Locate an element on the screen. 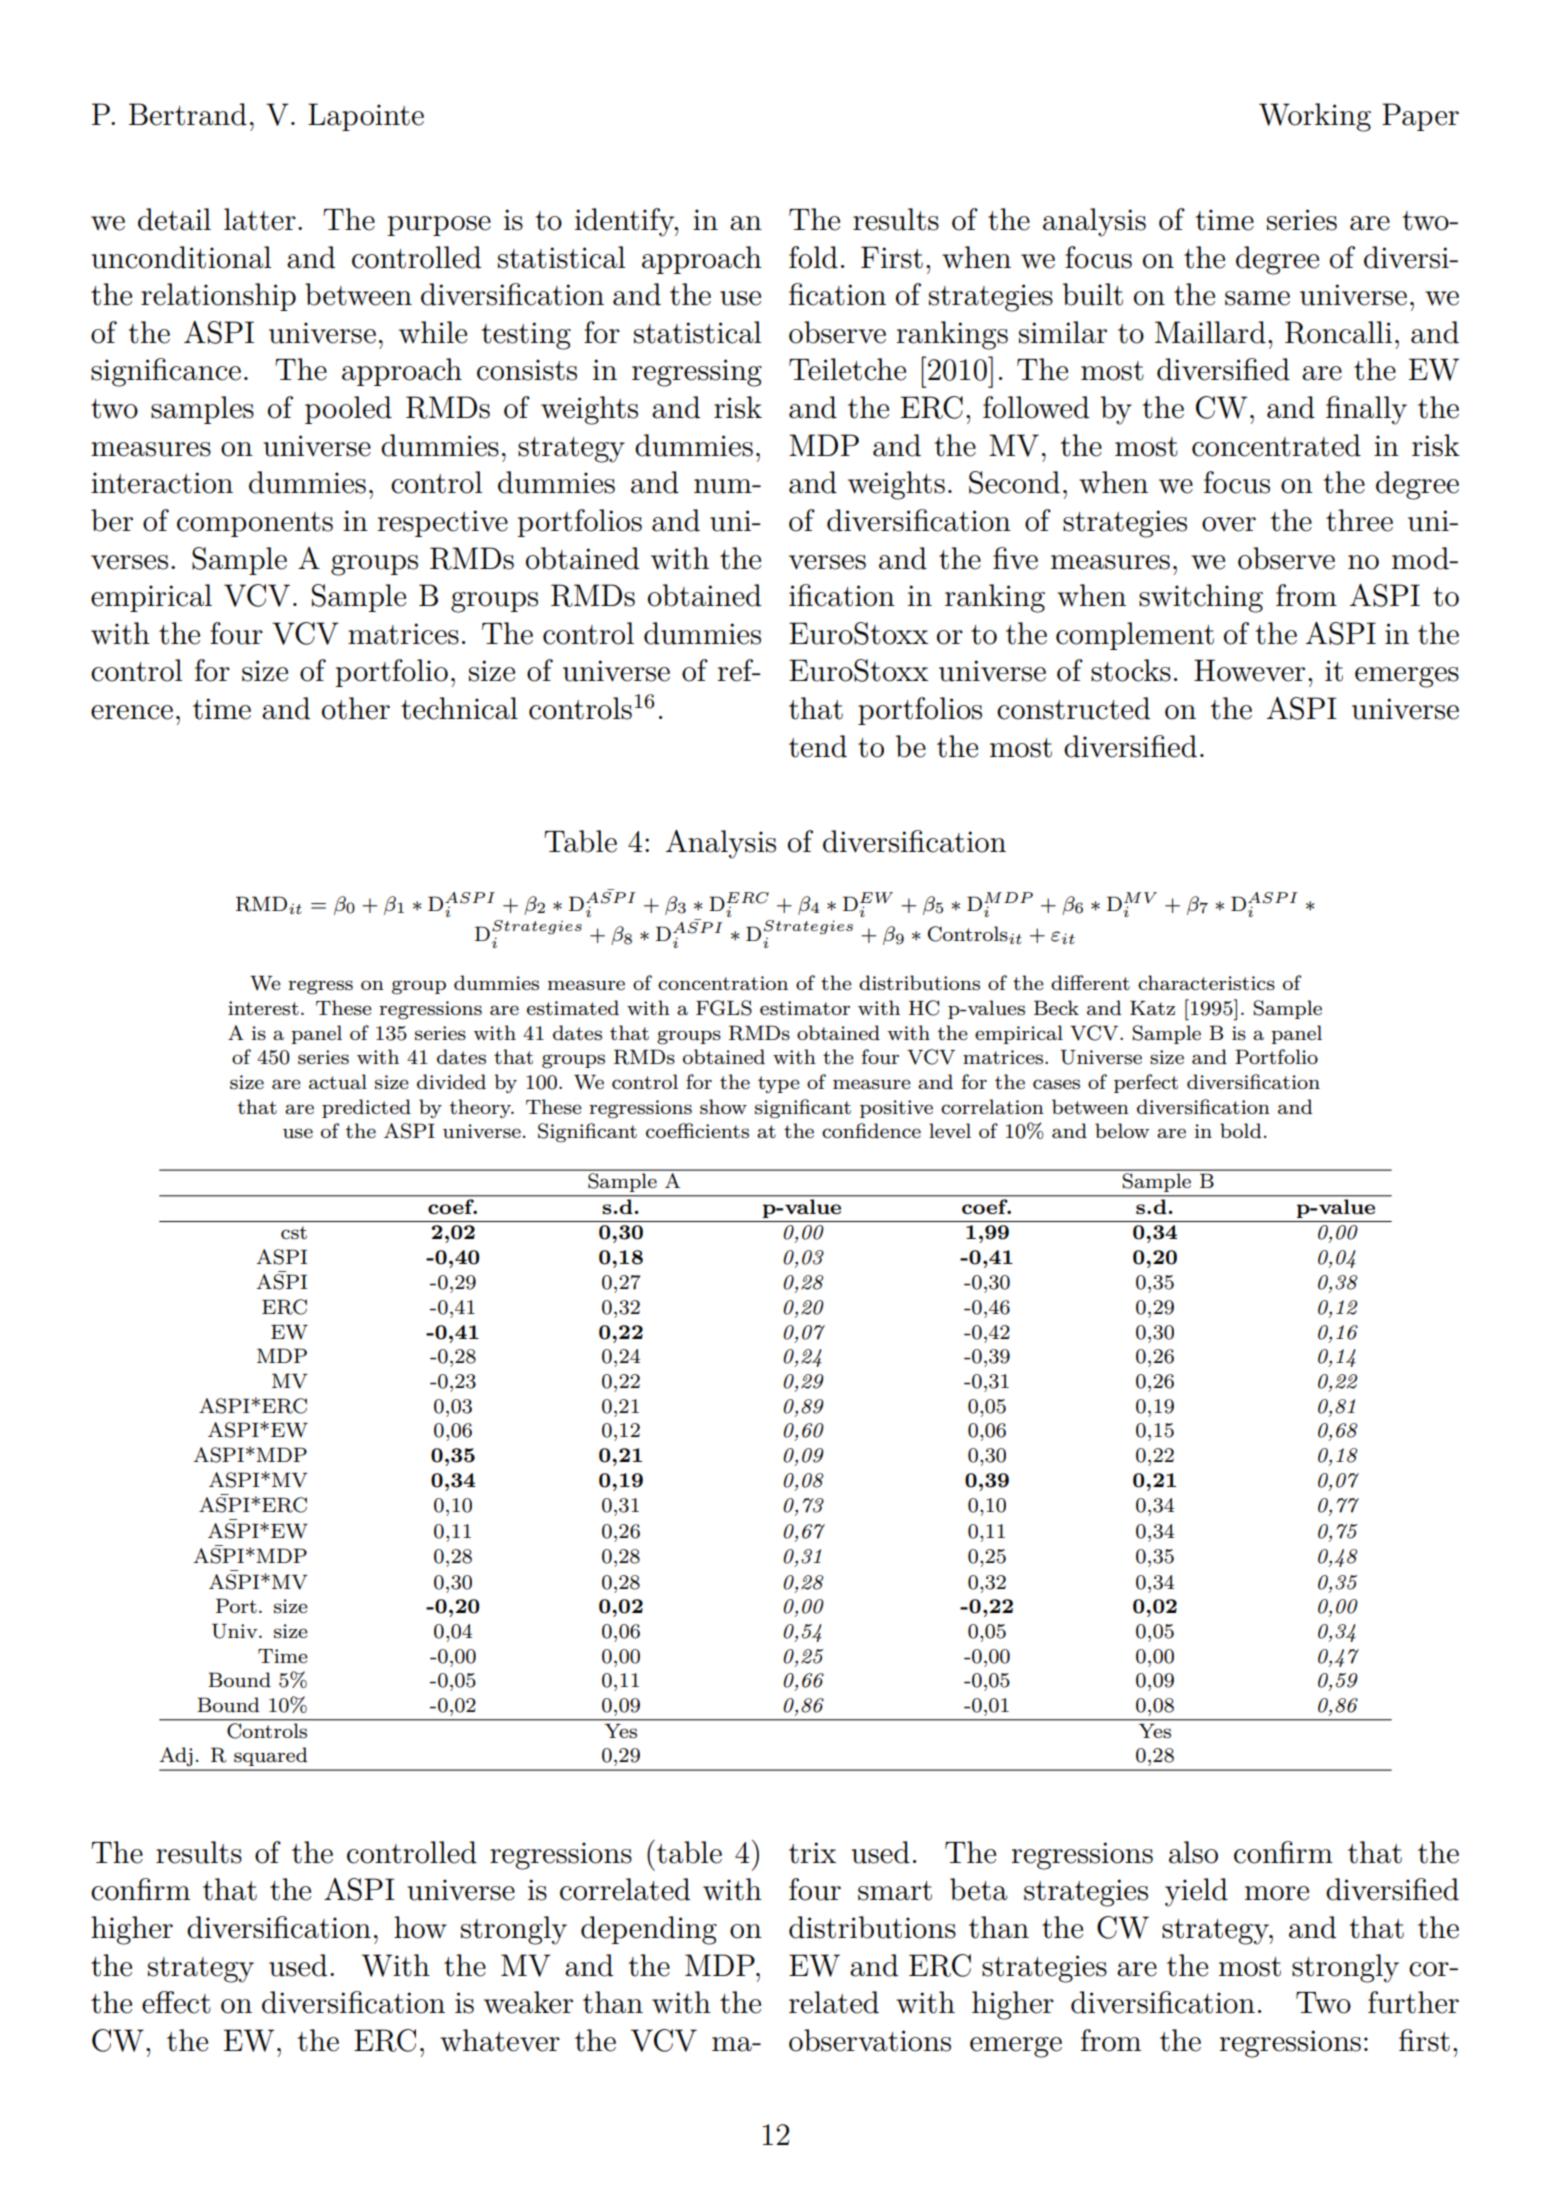 This screenshot has height=2193, width=1551. actual is located at coordinates (338, 1082).
